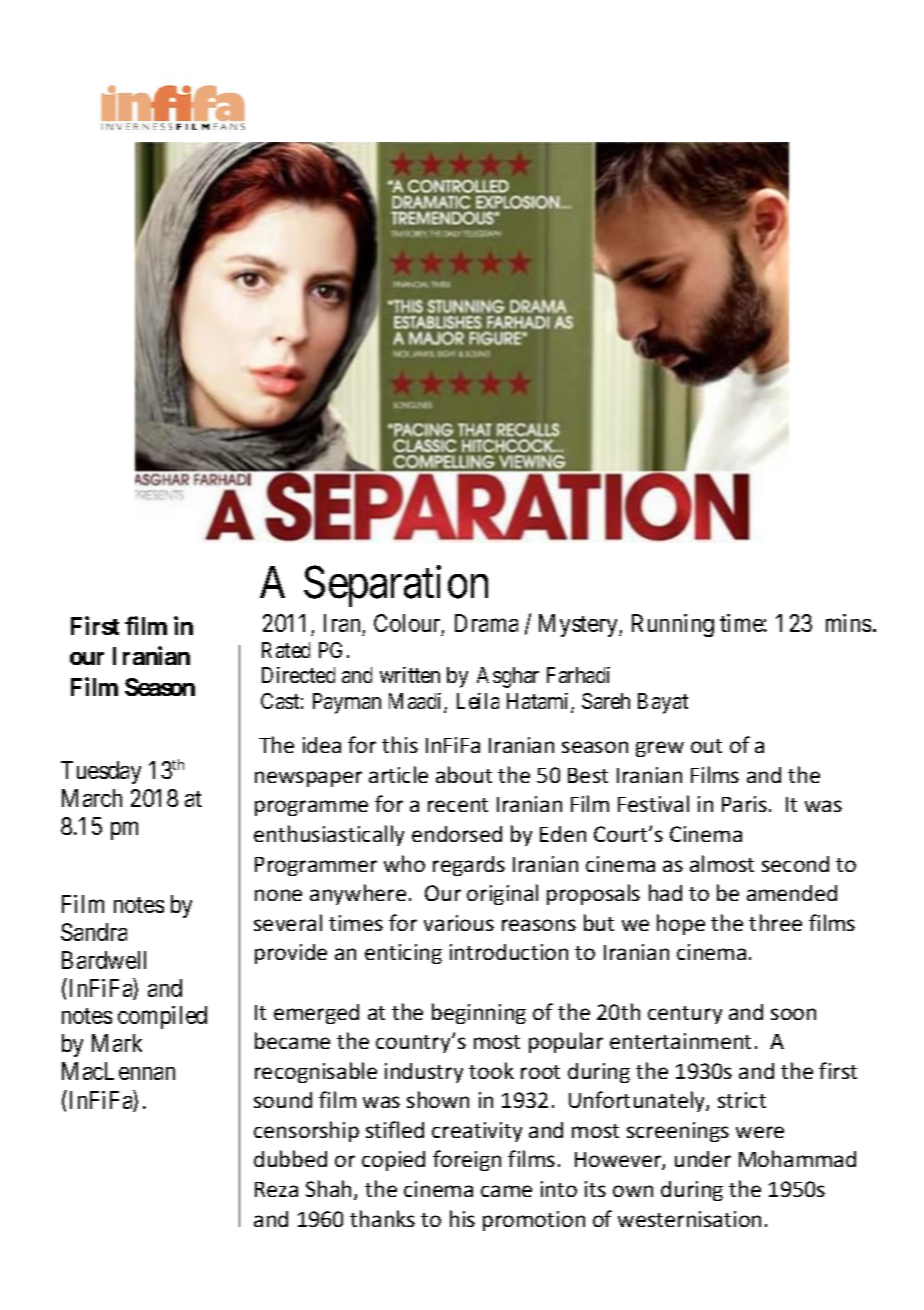 This document has height=1310, width=924. What do you see at coordinates (534, 1221) in the document?
I see `promotion` at bounding box center [534, 1221].
